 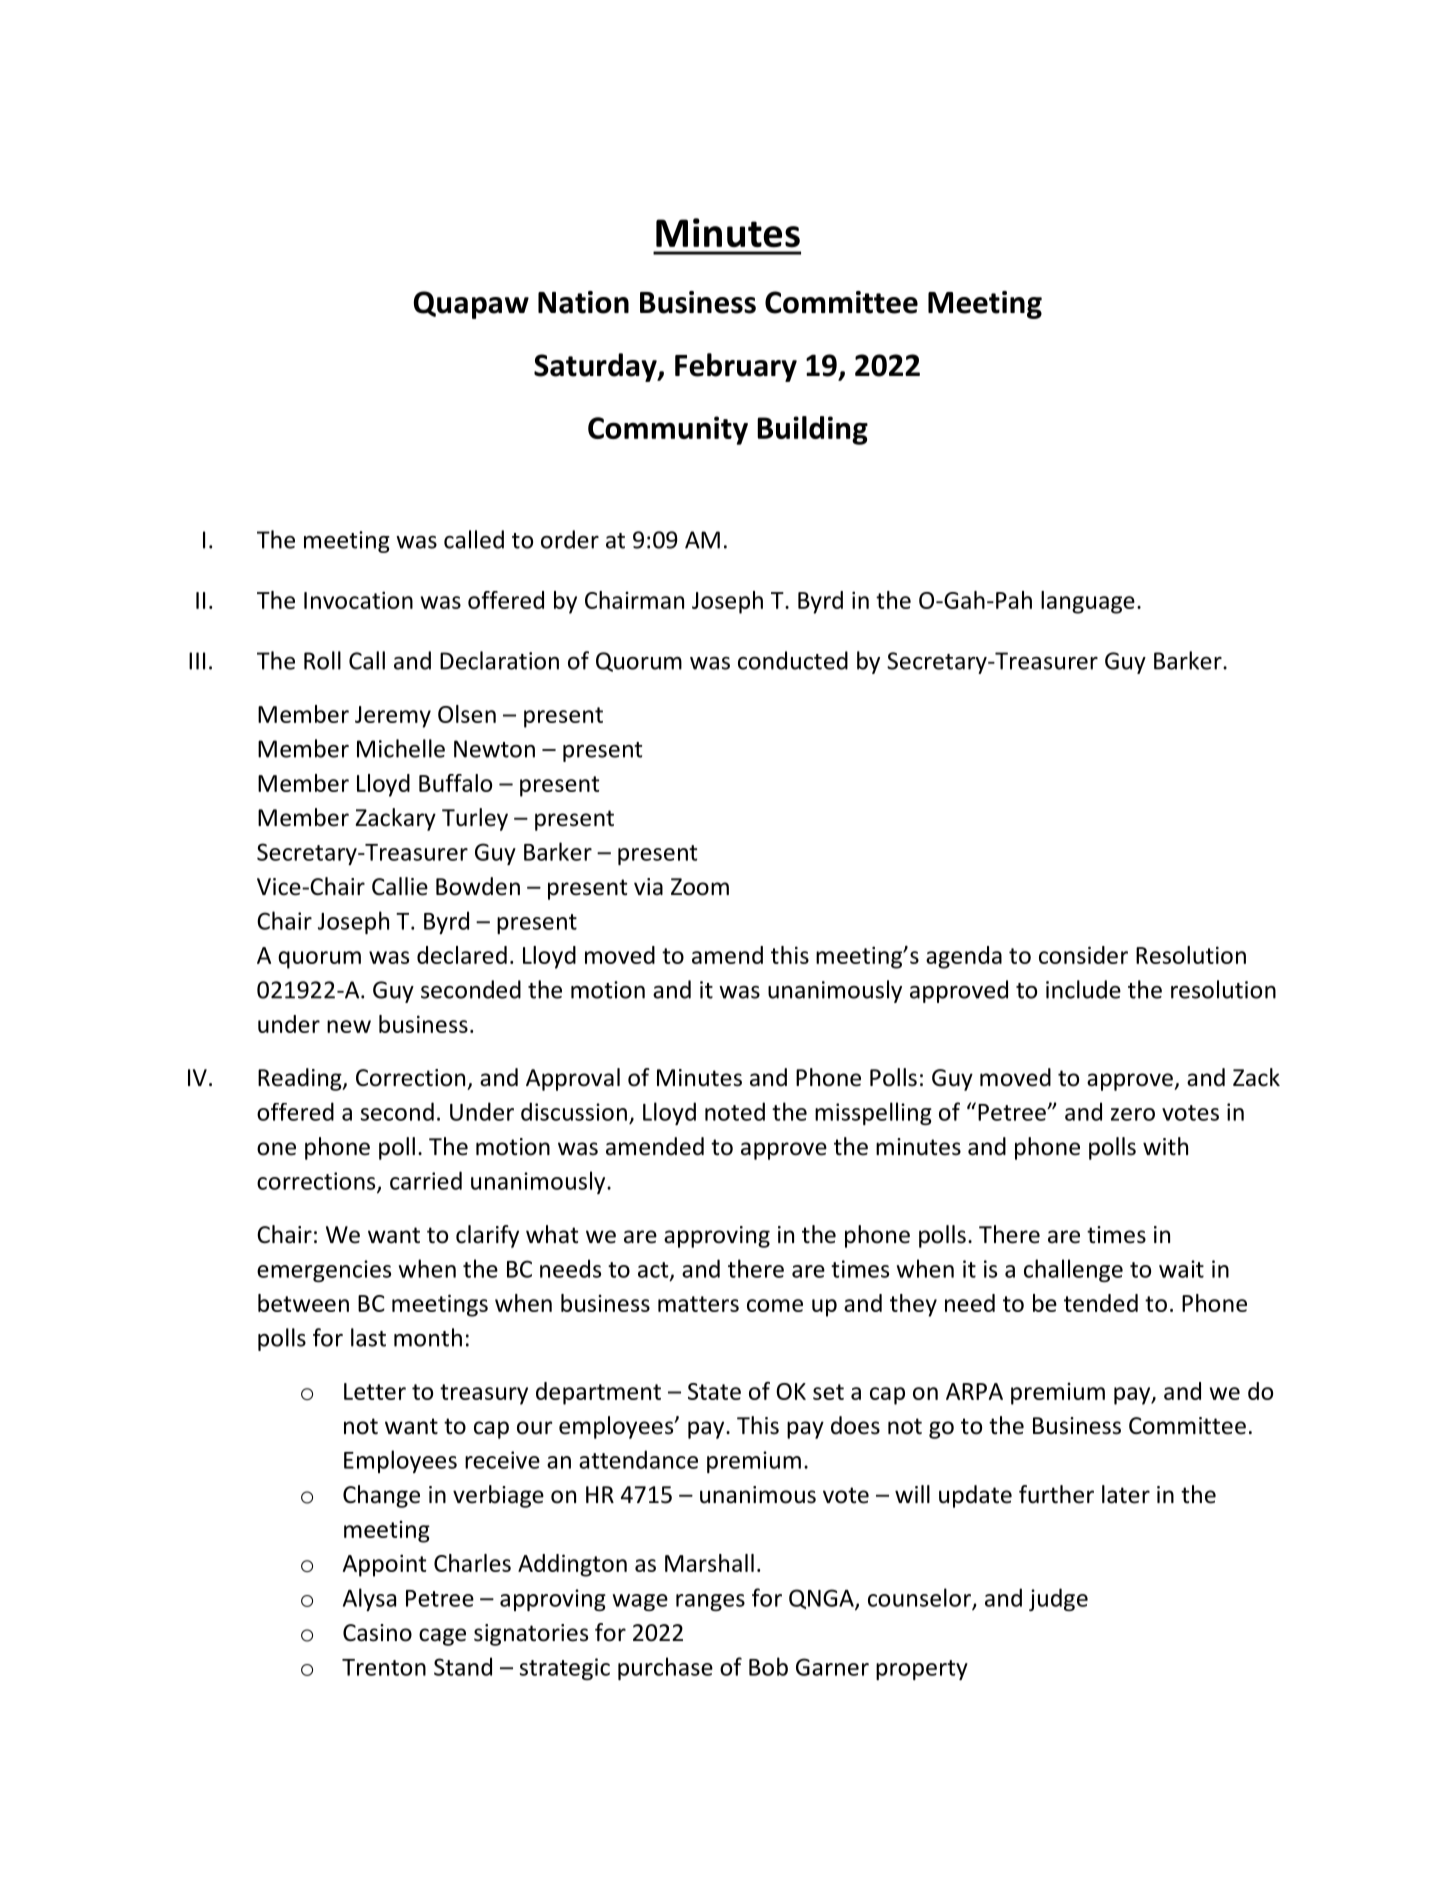 I want to click on Michelle, so click(x=401, y=748).
